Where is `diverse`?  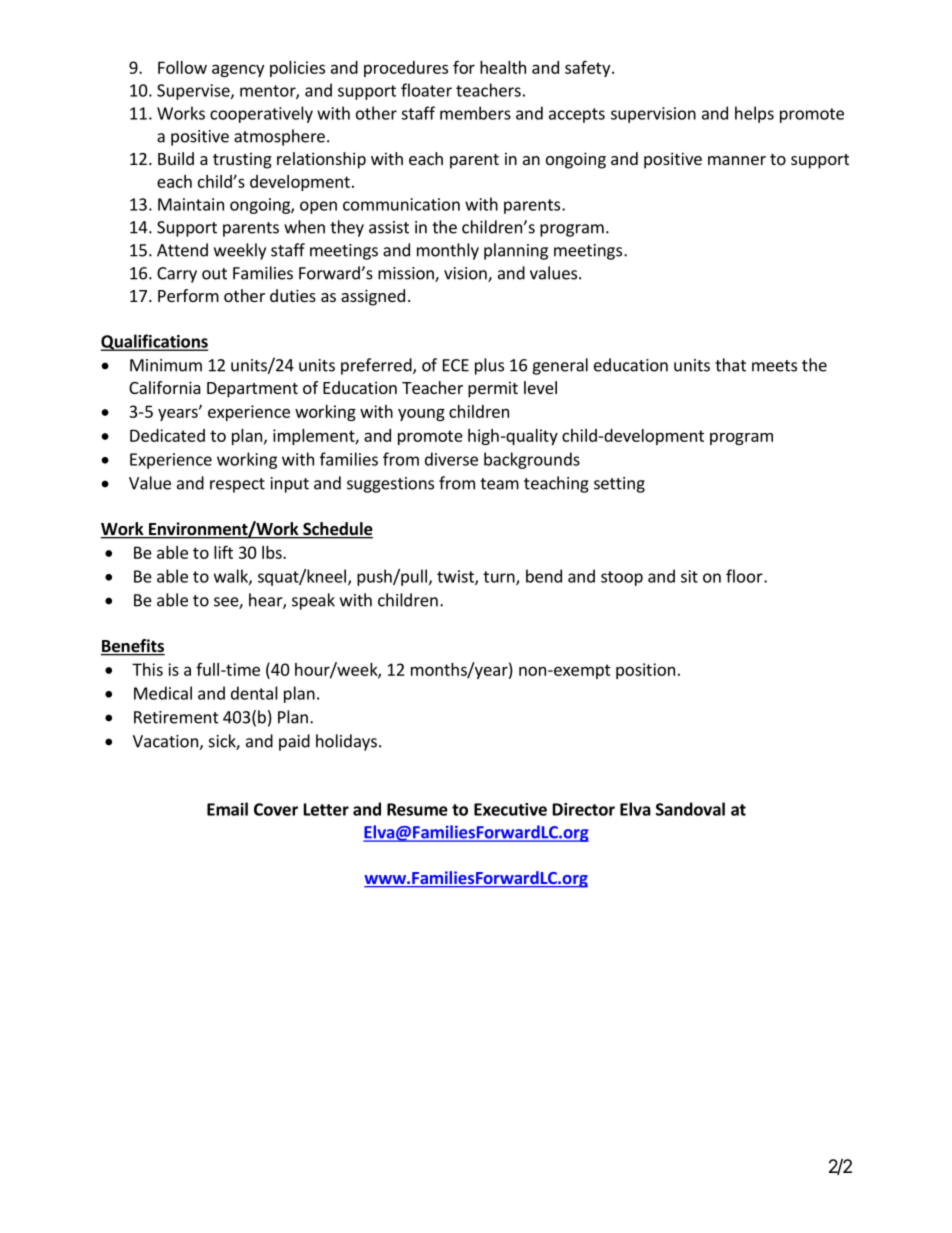 diverse is located at coordinates (451, 459).
